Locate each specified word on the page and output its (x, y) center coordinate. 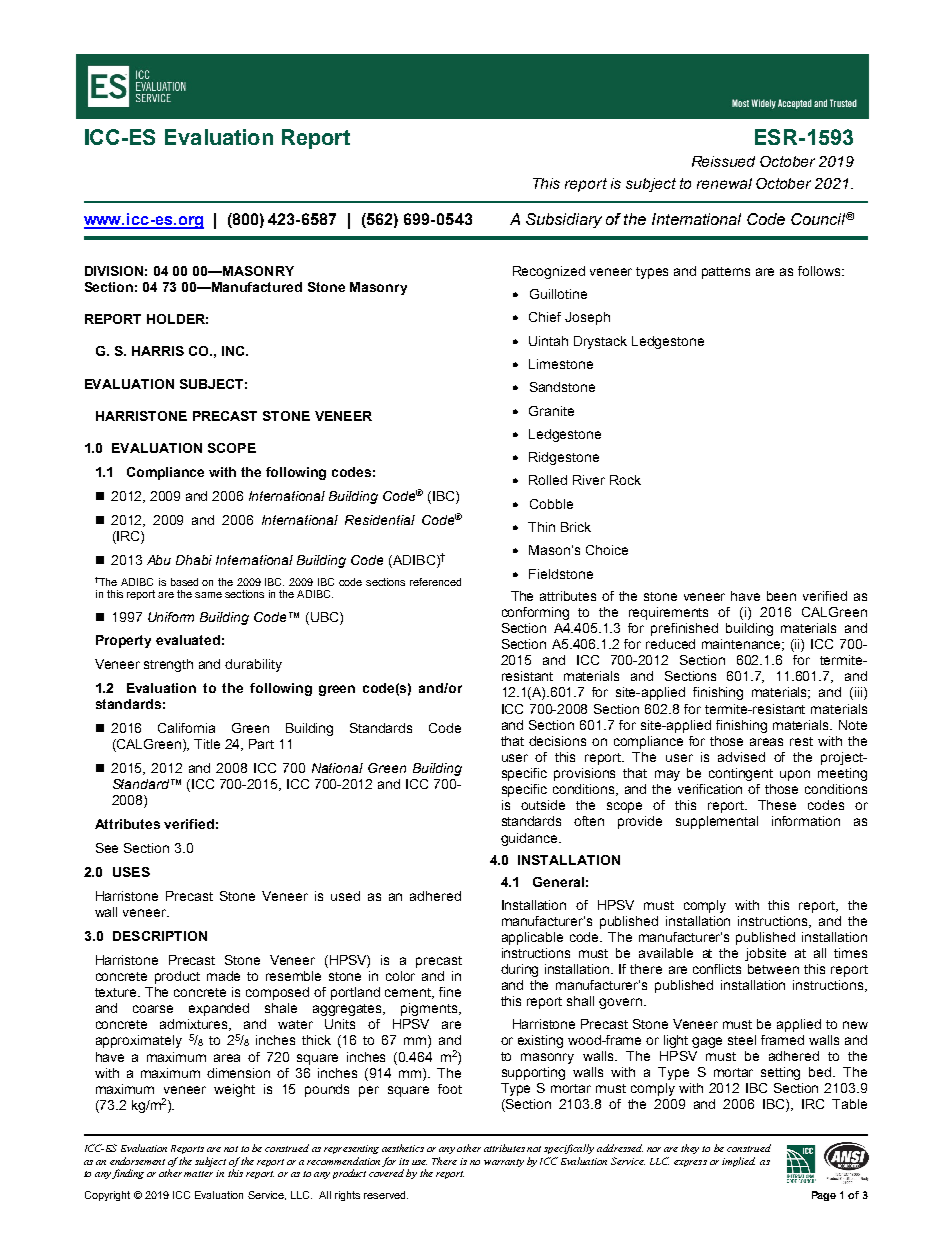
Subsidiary (564, 220)
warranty (504, 1163)
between (773, 969)
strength (168, 665)
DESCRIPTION (160, 936)
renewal (724, 183)
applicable (532, 938)
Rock (625, 480)
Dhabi (194, 560)
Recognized (549, 272)
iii (858, 693)
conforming (535, 613)
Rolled (548, 480)
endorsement (137, 1161)
